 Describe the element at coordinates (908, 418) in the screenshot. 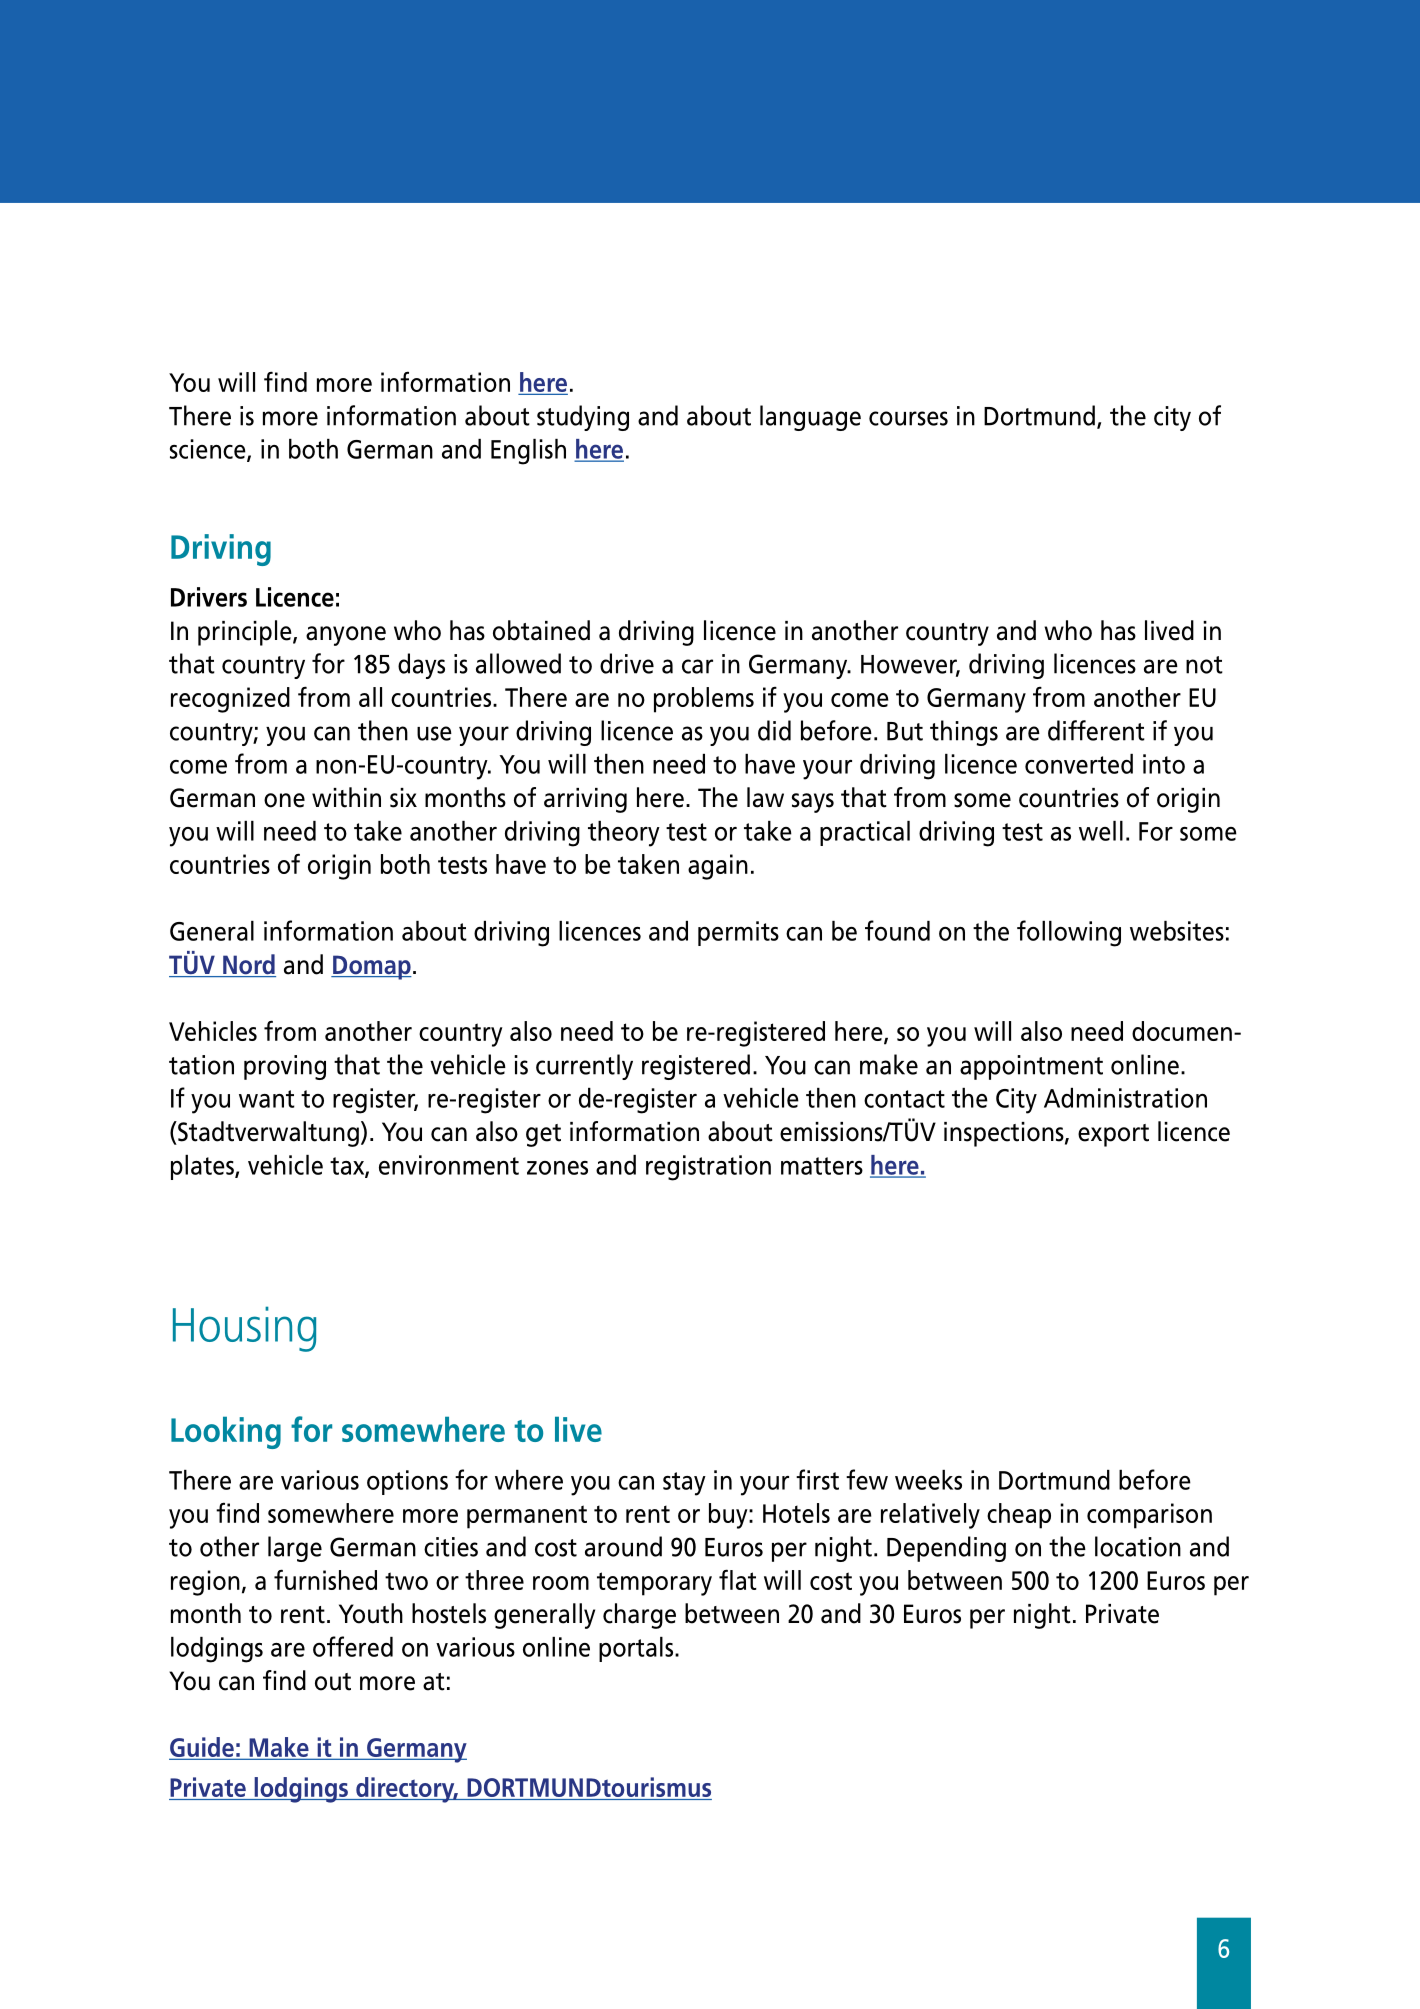

I see `courses` at that location.
